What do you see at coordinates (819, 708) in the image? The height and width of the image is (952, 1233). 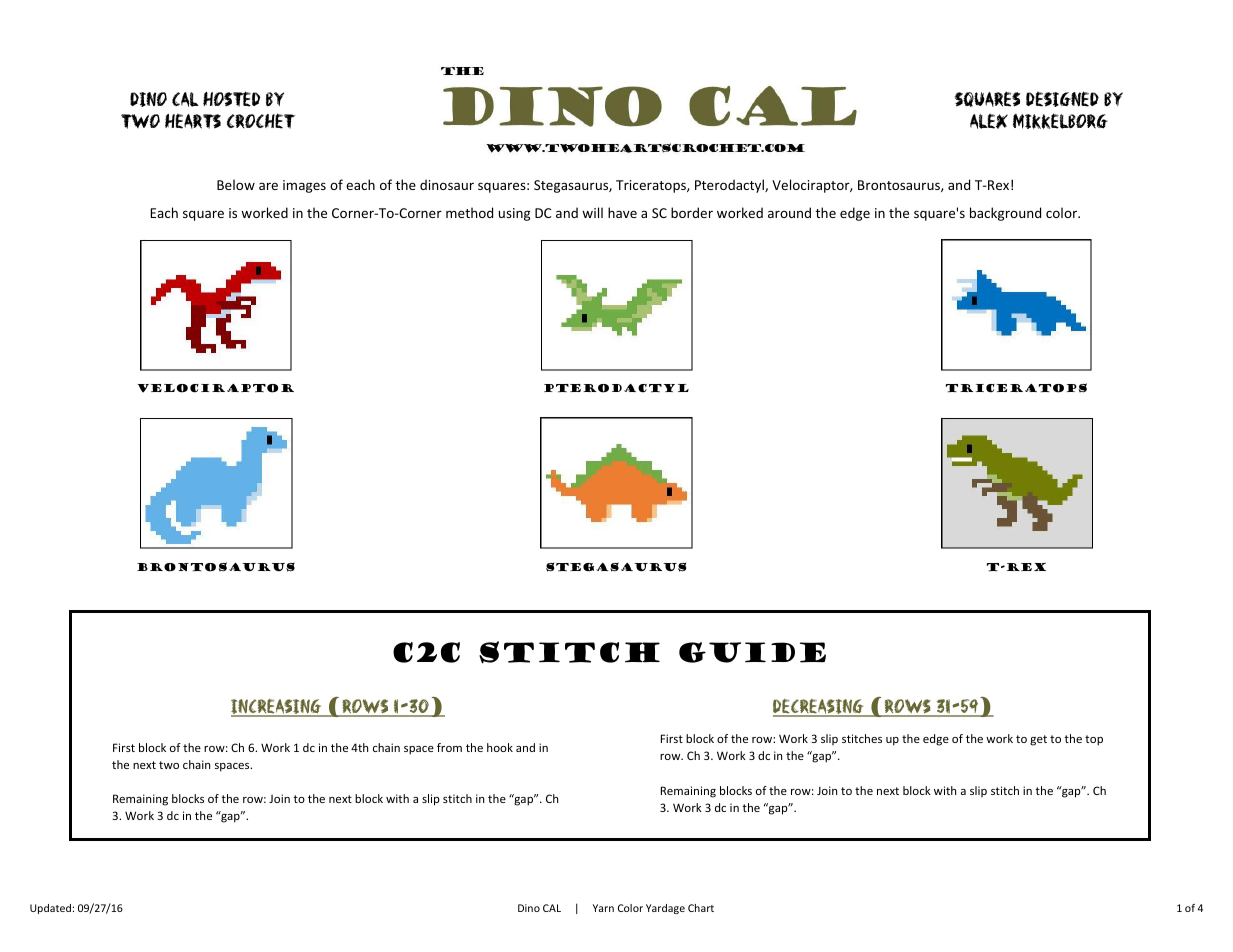 I see `Decreasing` at bounding box center [819, 708].
